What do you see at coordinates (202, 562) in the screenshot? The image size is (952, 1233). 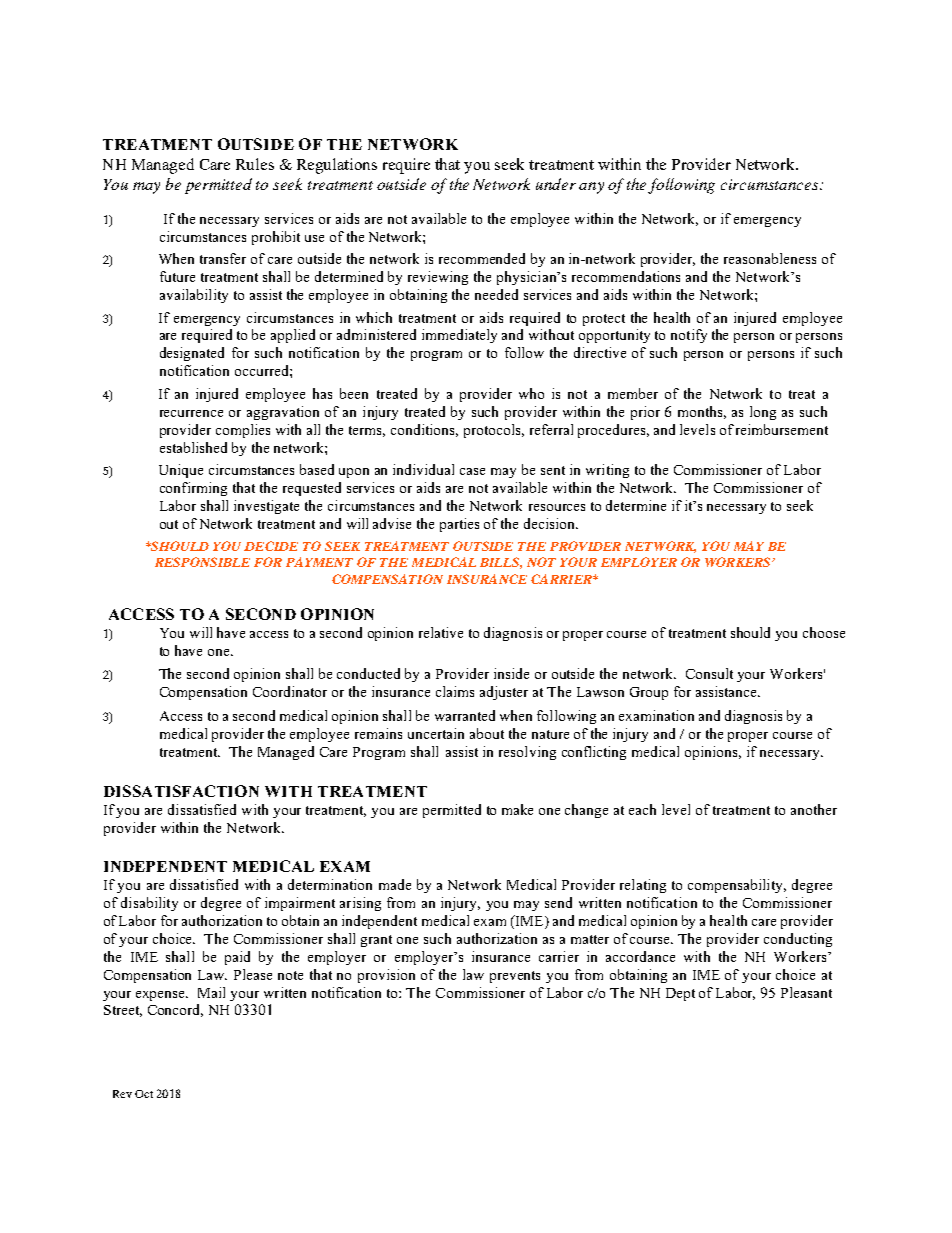 I see `RESPONSIBLE` at bounding box center [202, 562].
